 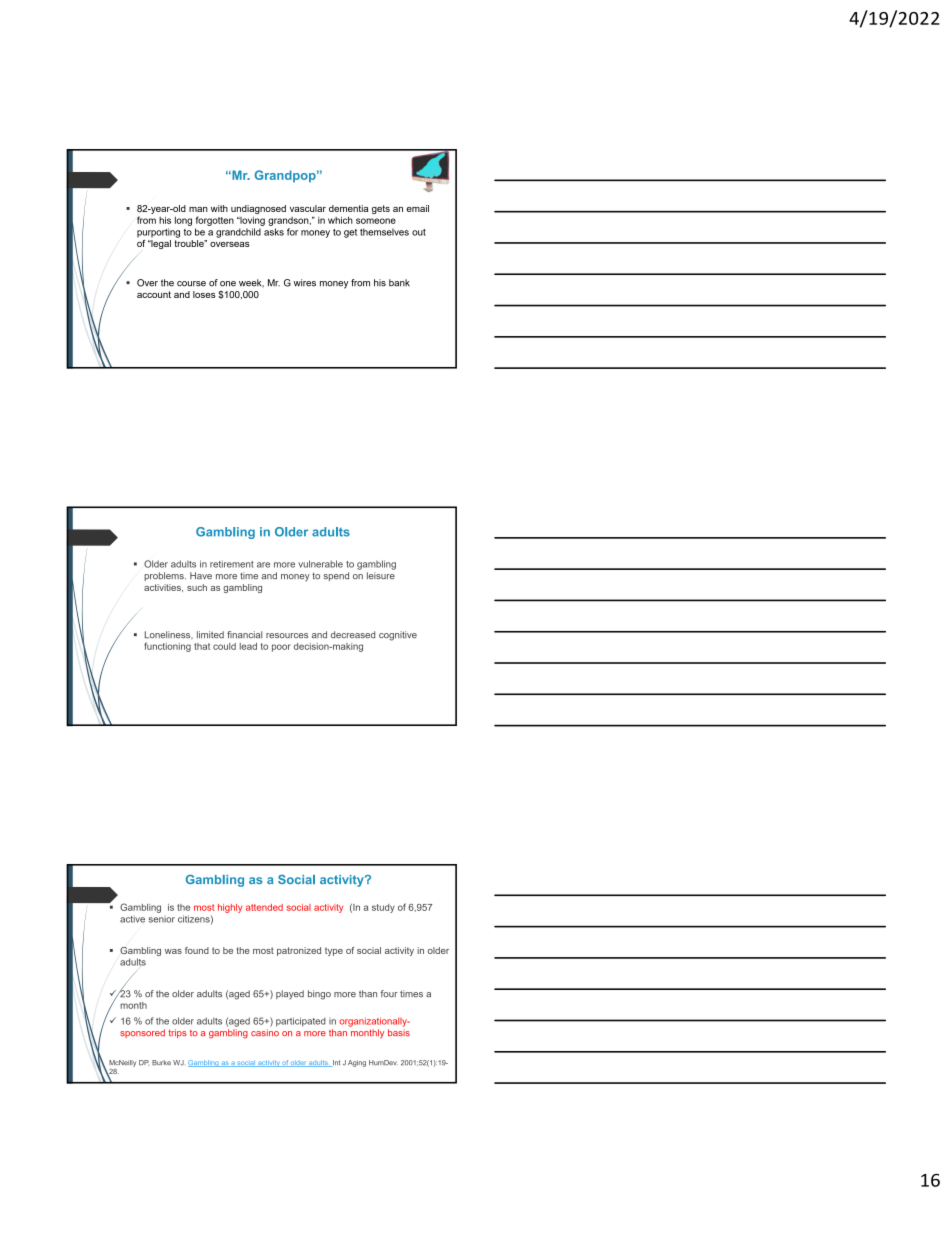 What do you see at coordinates (384, 232) in the document?
I see `themselves` at bounding box center [384, 232].
